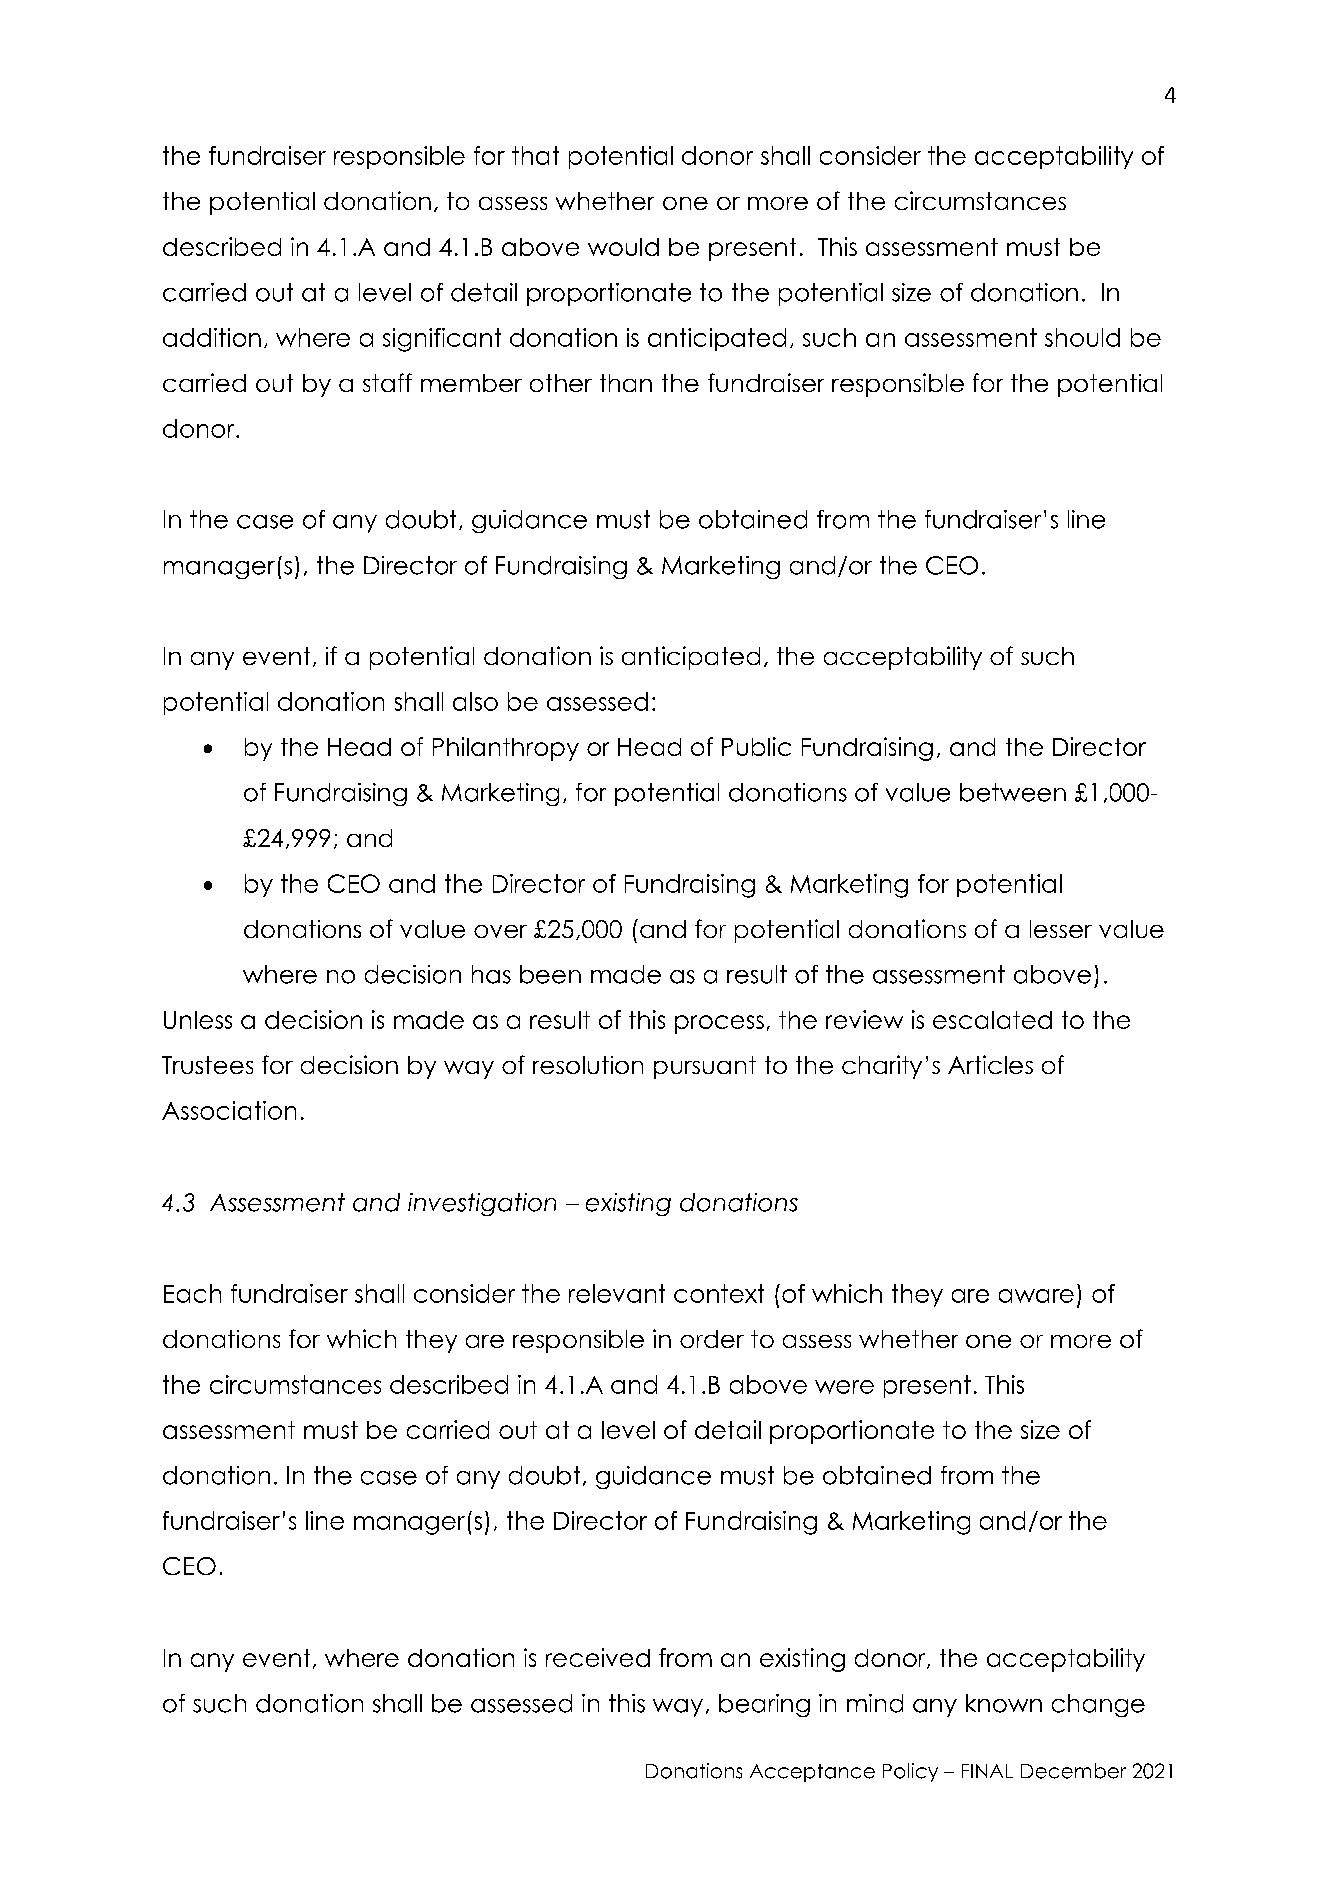 The height and width of the image is (1892, 1338). Describe the element at coordinates (764, 1705) in the image. I see `bearing` at that location.
